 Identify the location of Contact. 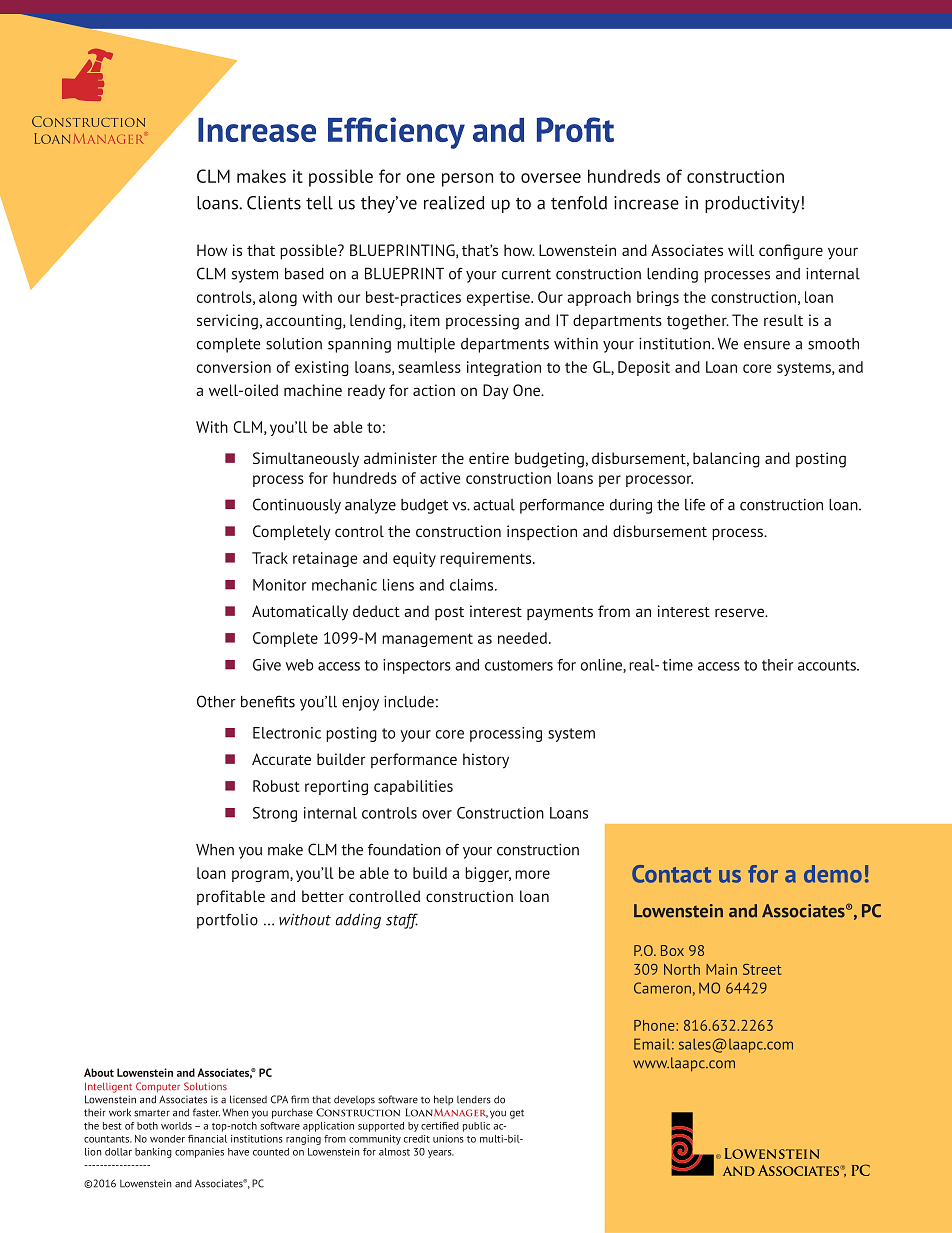
(671, 874).
